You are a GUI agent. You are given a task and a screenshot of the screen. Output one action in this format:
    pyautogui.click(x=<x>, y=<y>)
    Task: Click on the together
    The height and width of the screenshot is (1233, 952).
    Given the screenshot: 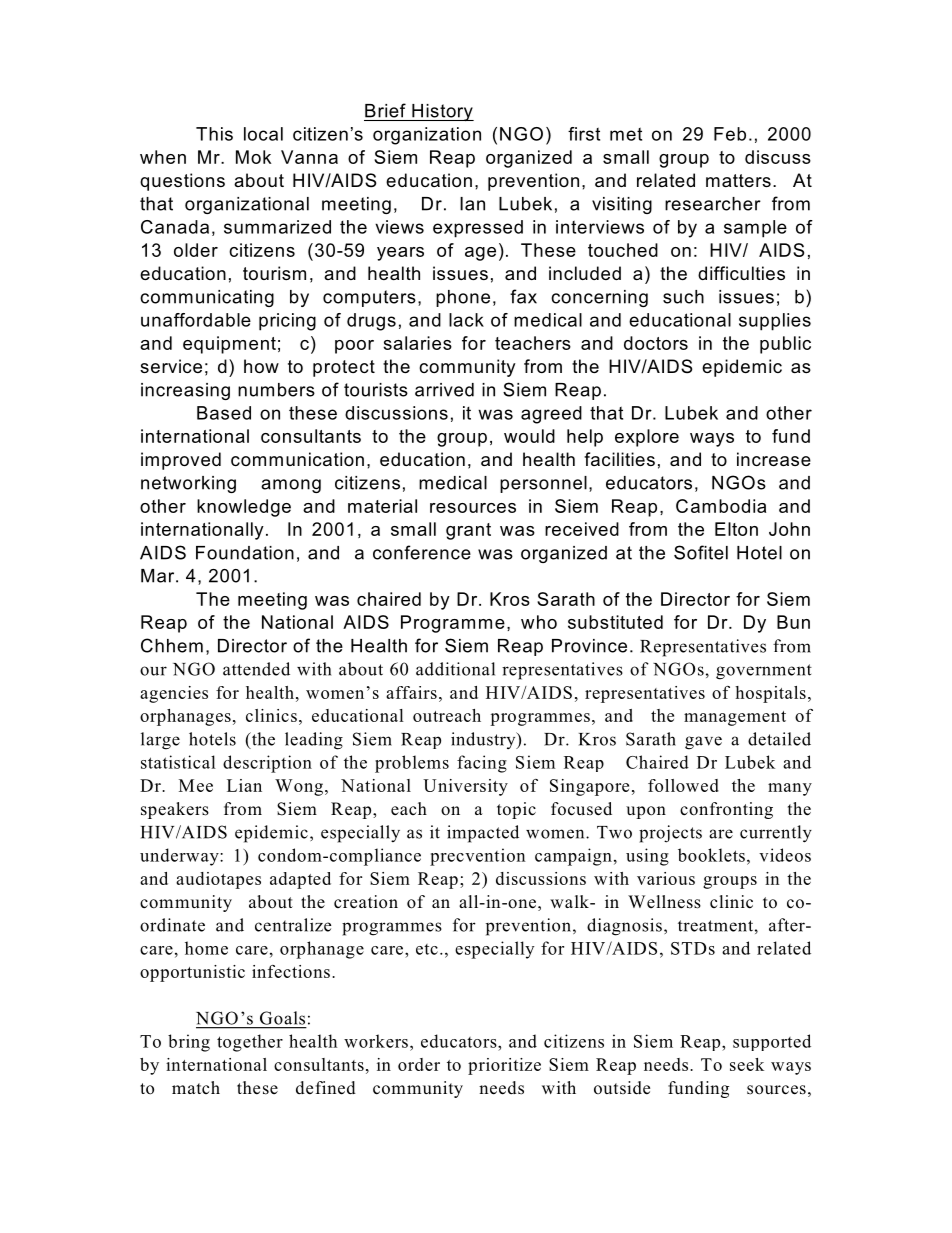 What is the action you would take?
    pyautogui.click(x=250, y=1043)
